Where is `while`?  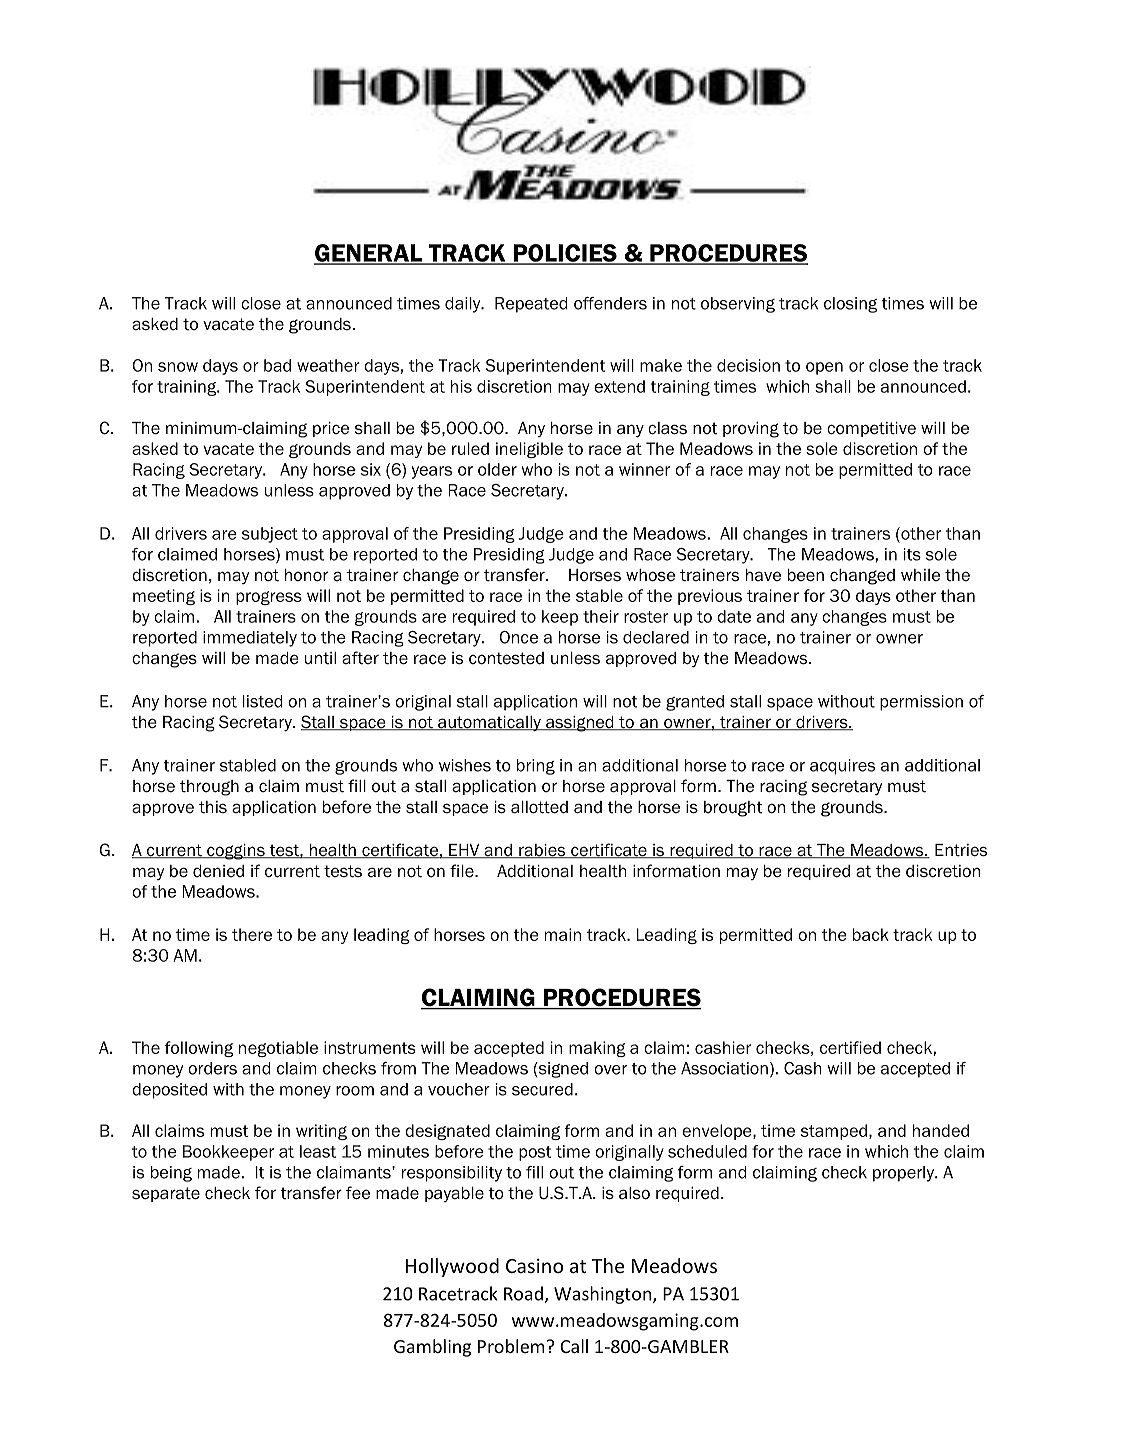
while is located at coordinates (920, 575).
